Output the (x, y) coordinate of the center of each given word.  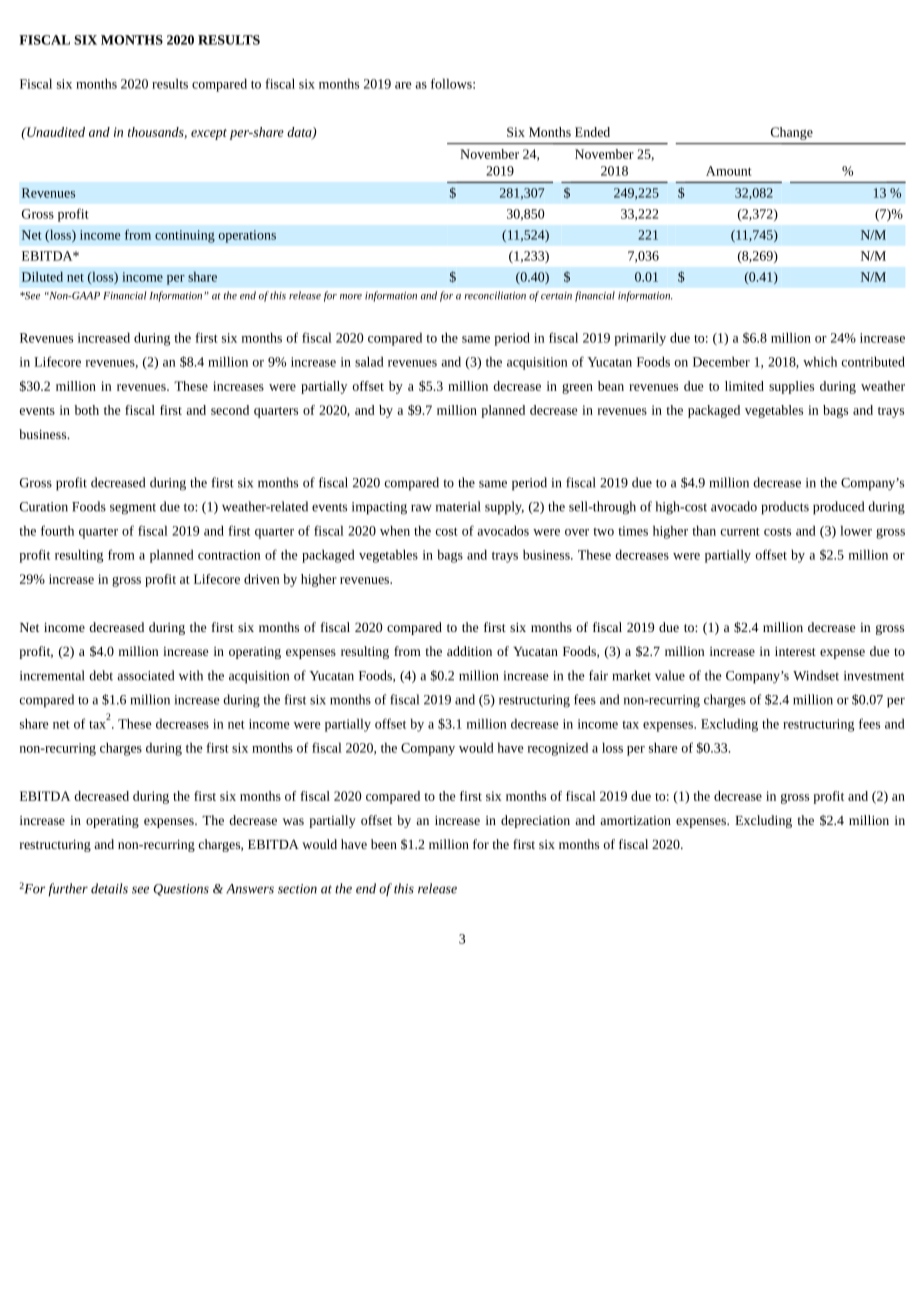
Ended (592, 132)
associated (145, 675)
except (209, 134)
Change (792, 133)
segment (133, 509)
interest (795, 651)
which (820, 361)
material (458, 506)
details (109, 888)
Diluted (42, 277)
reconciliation (495, 295)
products (785, 508)
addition (469, 651)
